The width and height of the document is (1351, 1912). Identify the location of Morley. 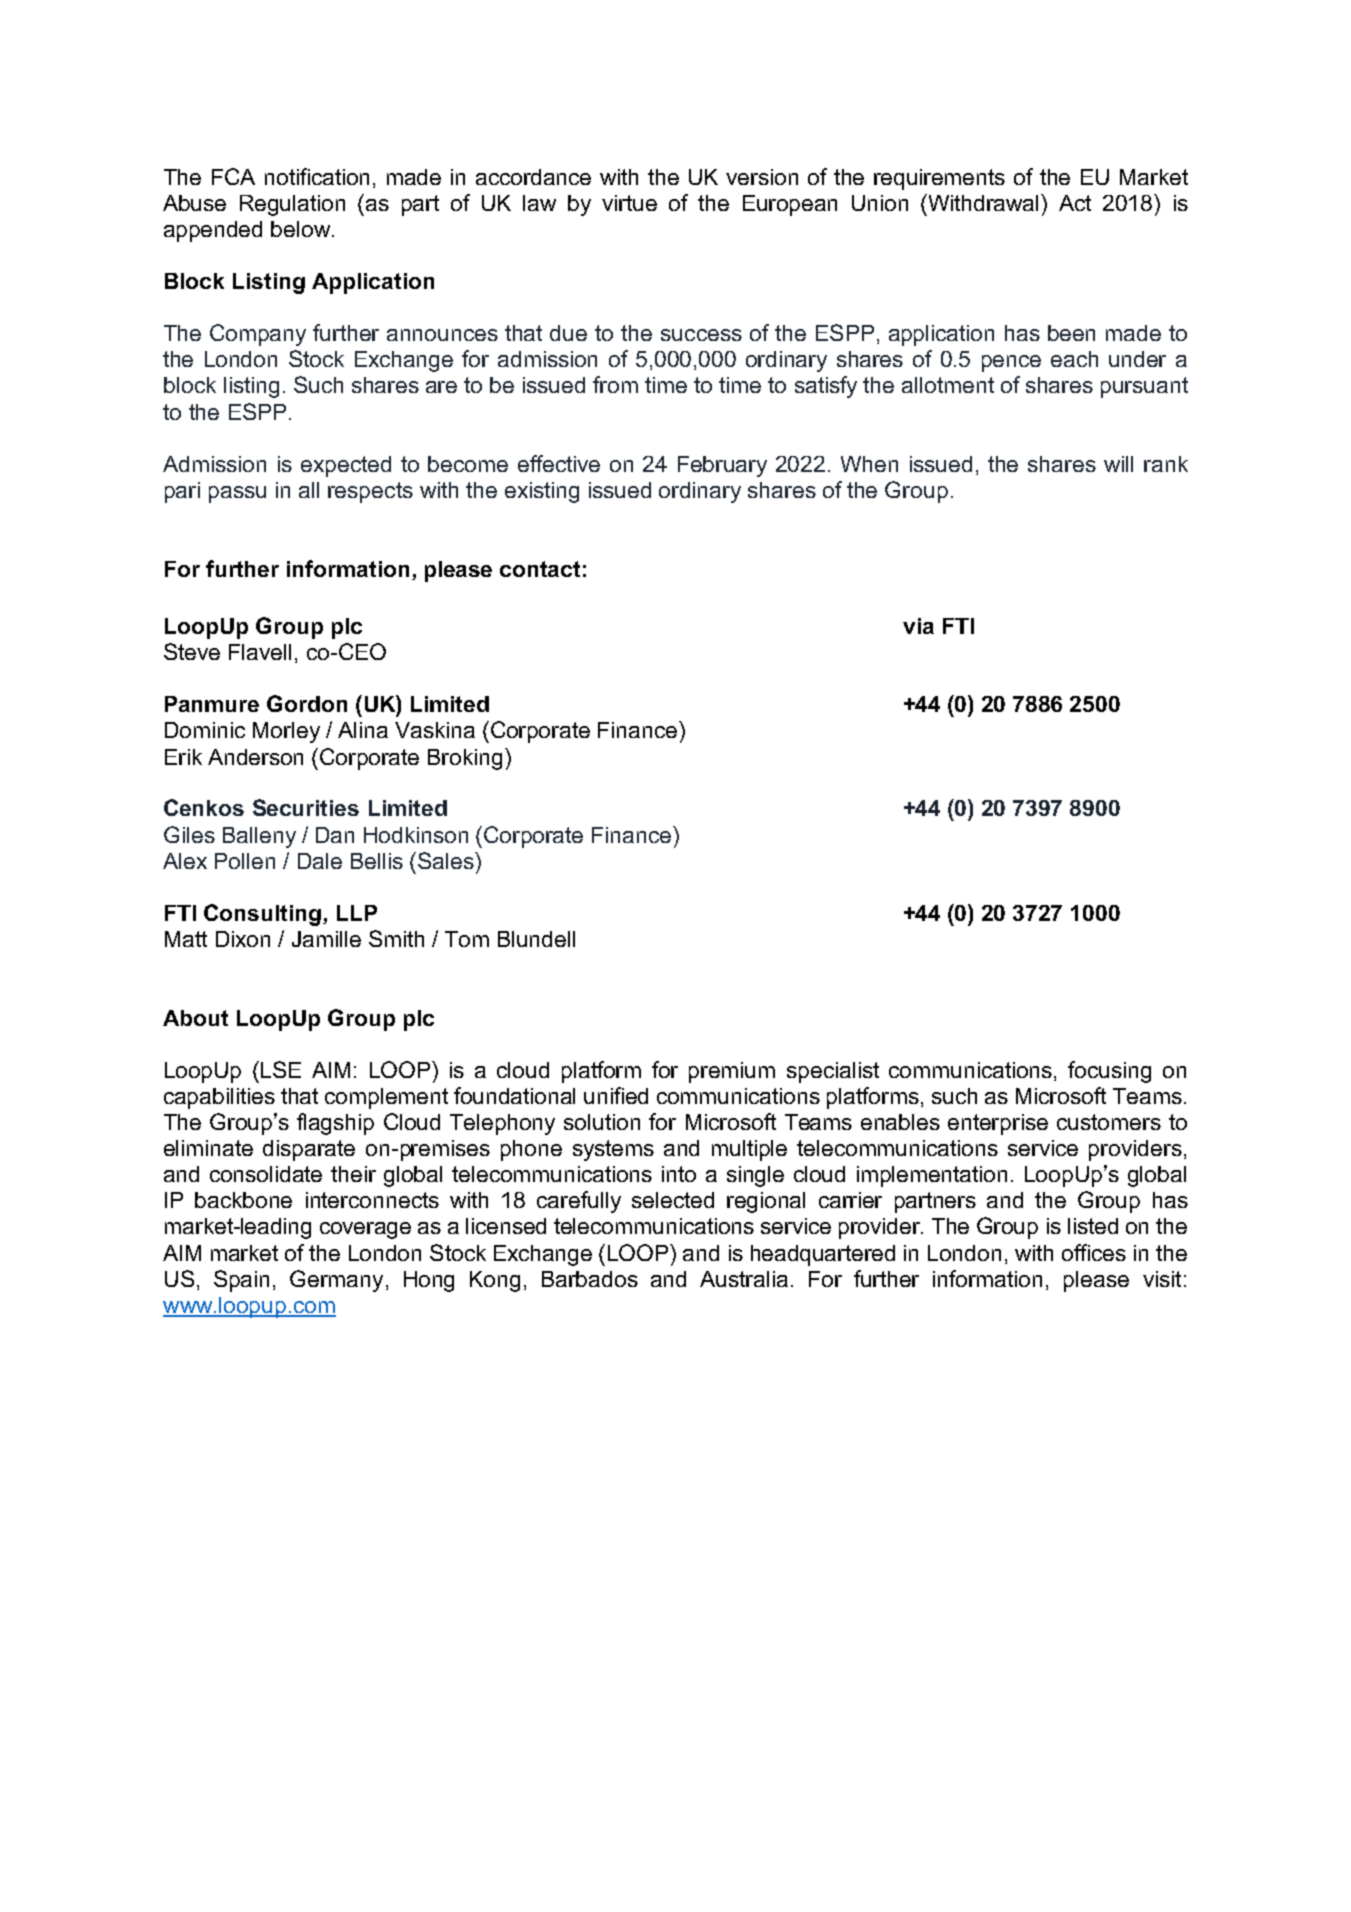
(286, 732).
